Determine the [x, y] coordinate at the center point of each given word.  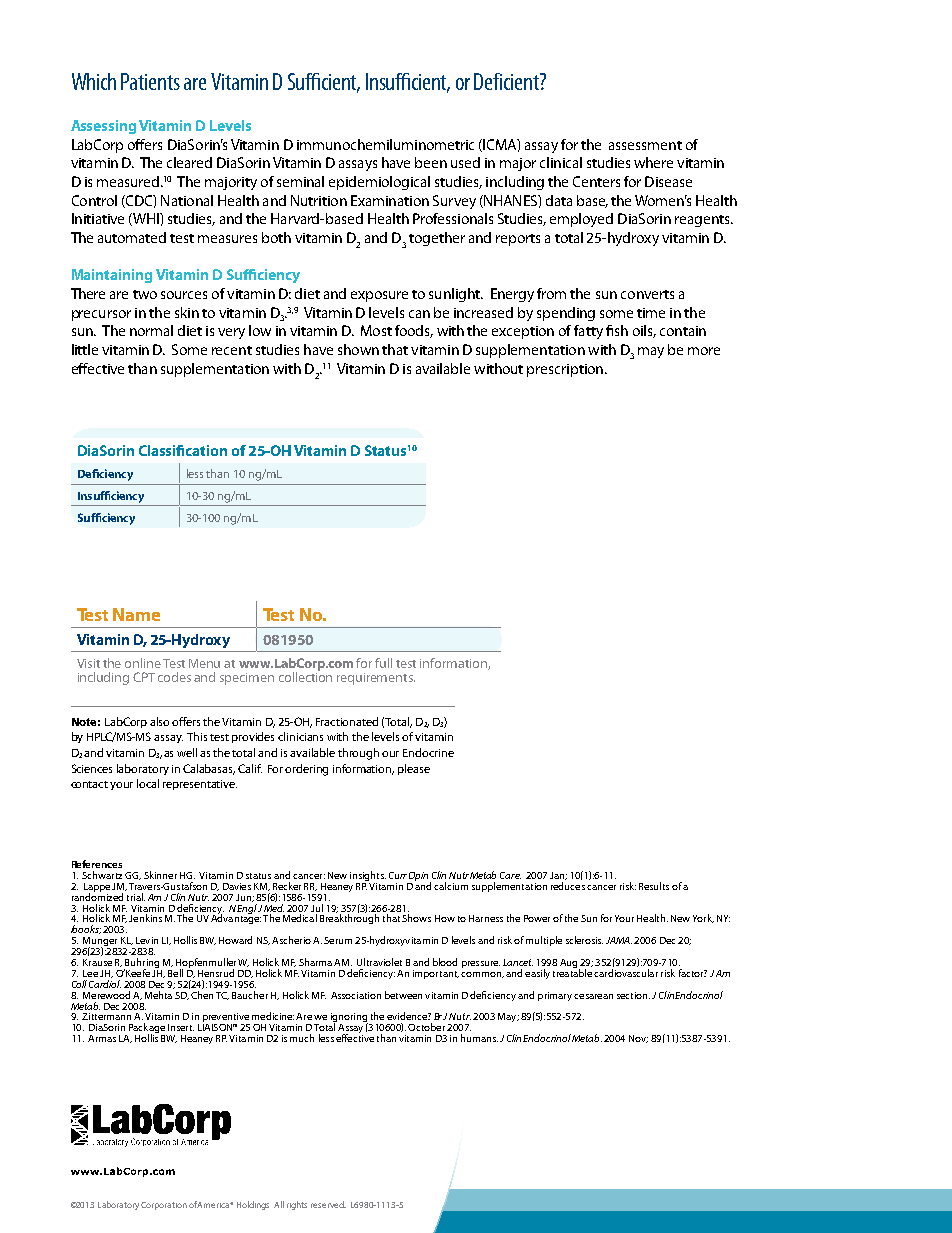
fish [617, 330]
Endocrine [428, 752]
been [431, 162]
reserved [328, 1204]
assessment [645, 145]
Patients [150, 81]
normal [151, 330]
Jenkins [145, 918]
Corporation [164, 1206]
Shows [416, 918]
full [383, 663]
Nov [638, 1039]
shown [358, 349]
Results [654, 886]
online [143, 663]
